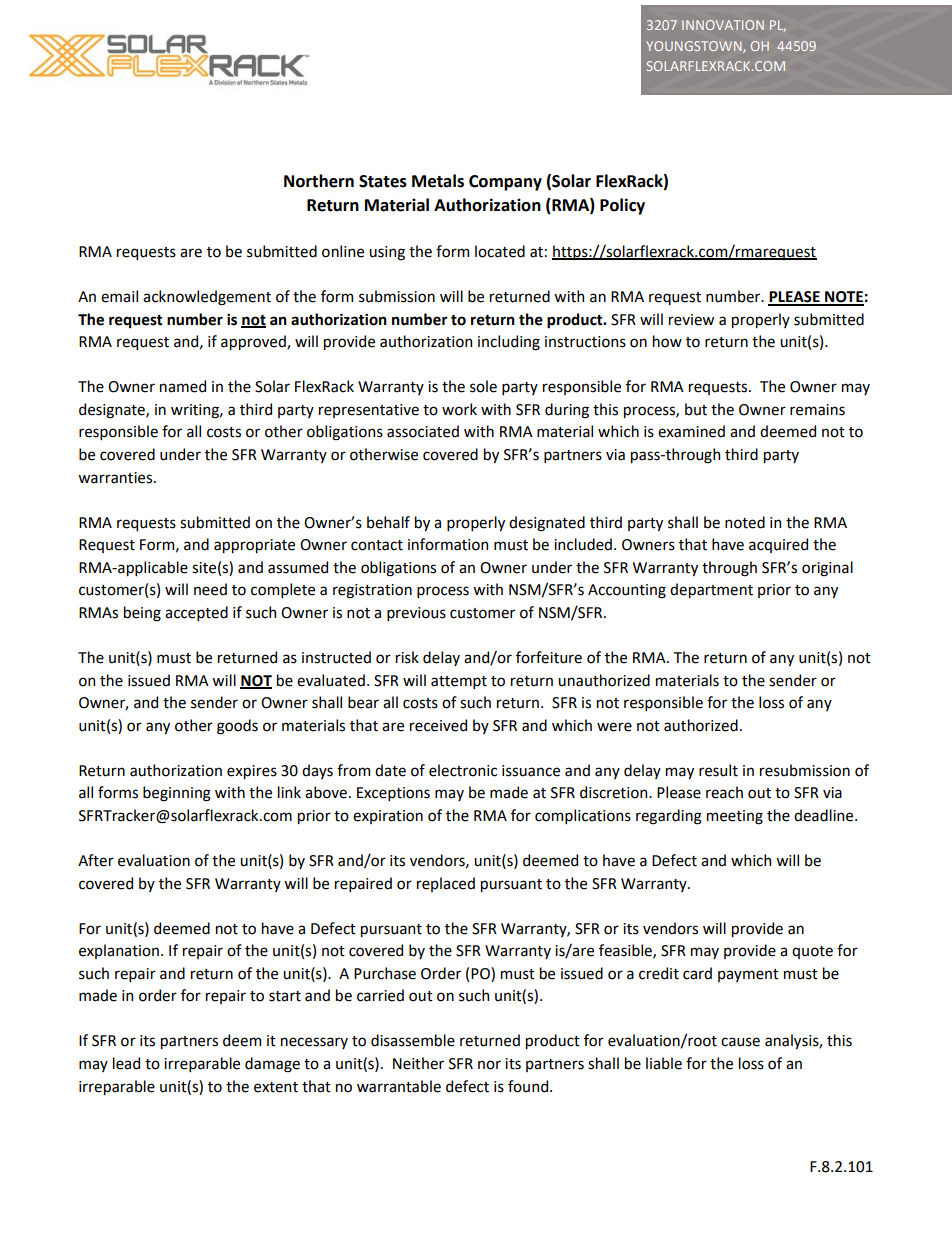 Image resolution: width=952 pixels, height=1233 pixels. What do you see at coordinates (237, 727) in the image?
I see `goods` at bounding box center [237, 727].
